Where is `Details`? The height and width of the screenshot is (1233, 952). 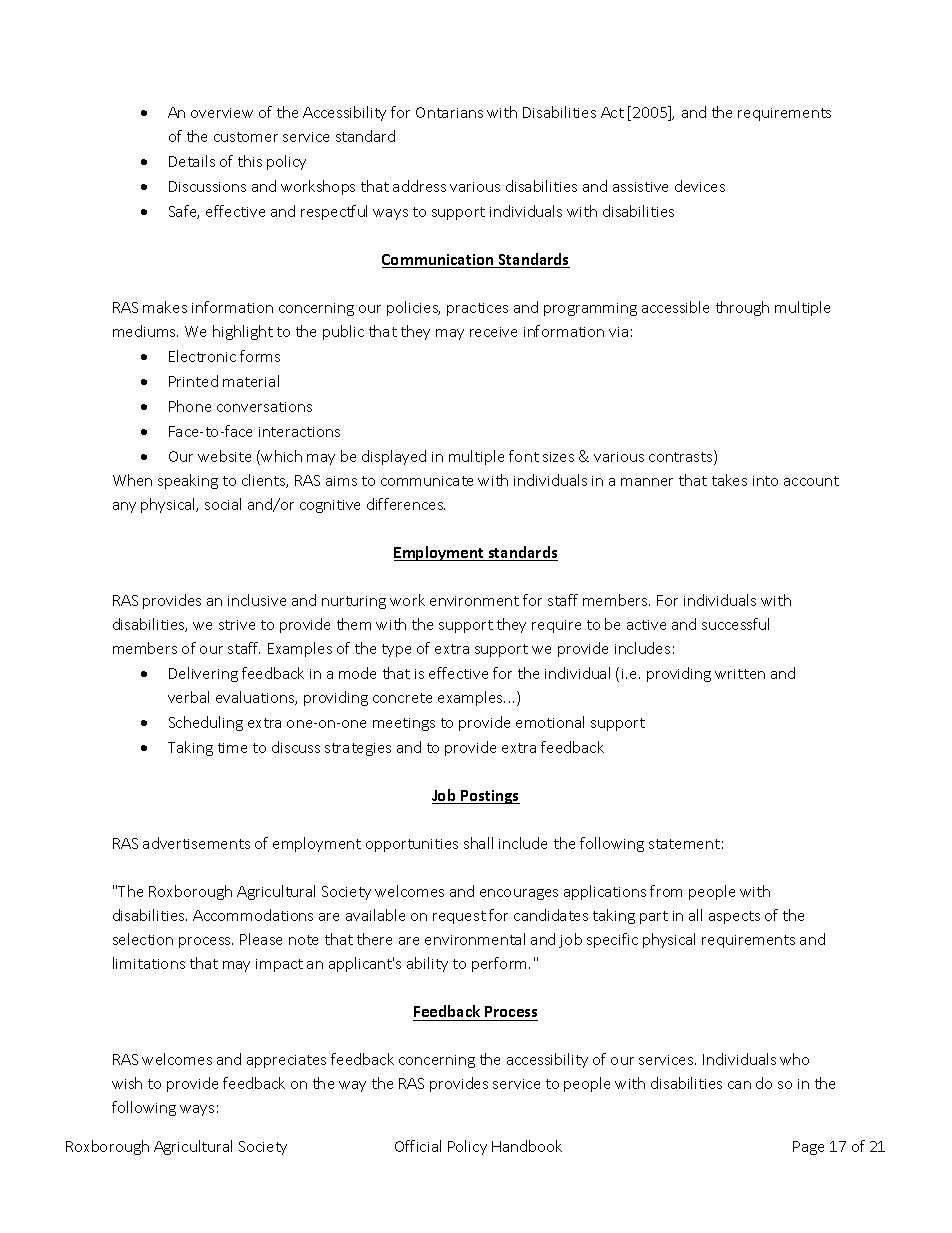 Details is located at coordinates (192, 161).
